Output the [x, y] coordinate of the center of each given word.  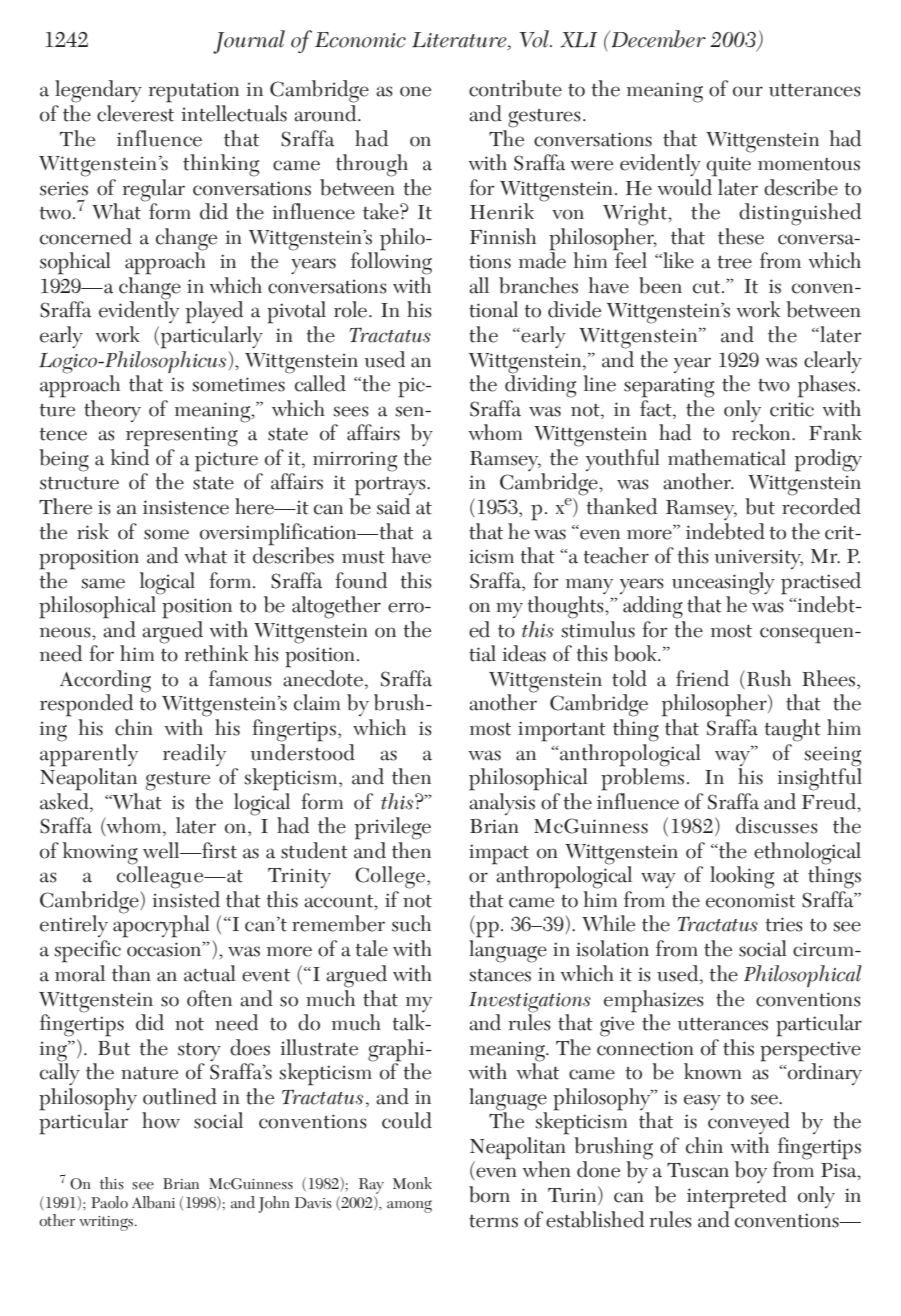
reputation [194, 92]
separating [669, 387]
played [214, 312]
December [657, 39]
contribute [515, 88]
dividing [540, 385]
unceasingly [723, 583]
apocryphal [161, 925]
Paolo [109, 1202]
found [361, 580]
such [411, 923]
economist [750, 900]
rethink [216, 653]
